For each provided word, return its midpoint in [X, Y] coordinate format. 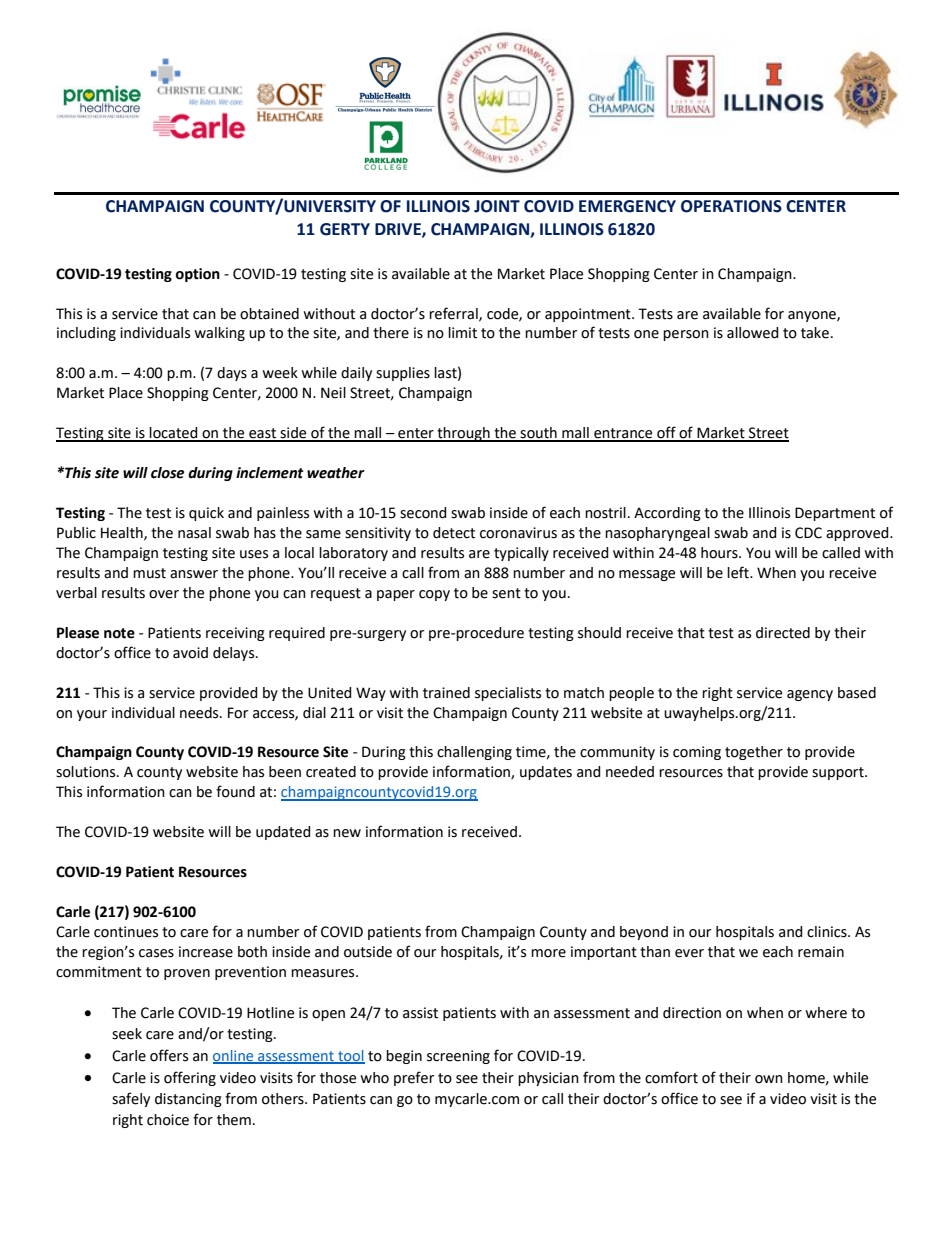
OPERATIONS [731, 206]
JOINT [497, 206]
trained [446, 693]
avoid [190, 653]
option [197, 275]
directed [783, 633]
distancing [188, 1100]
